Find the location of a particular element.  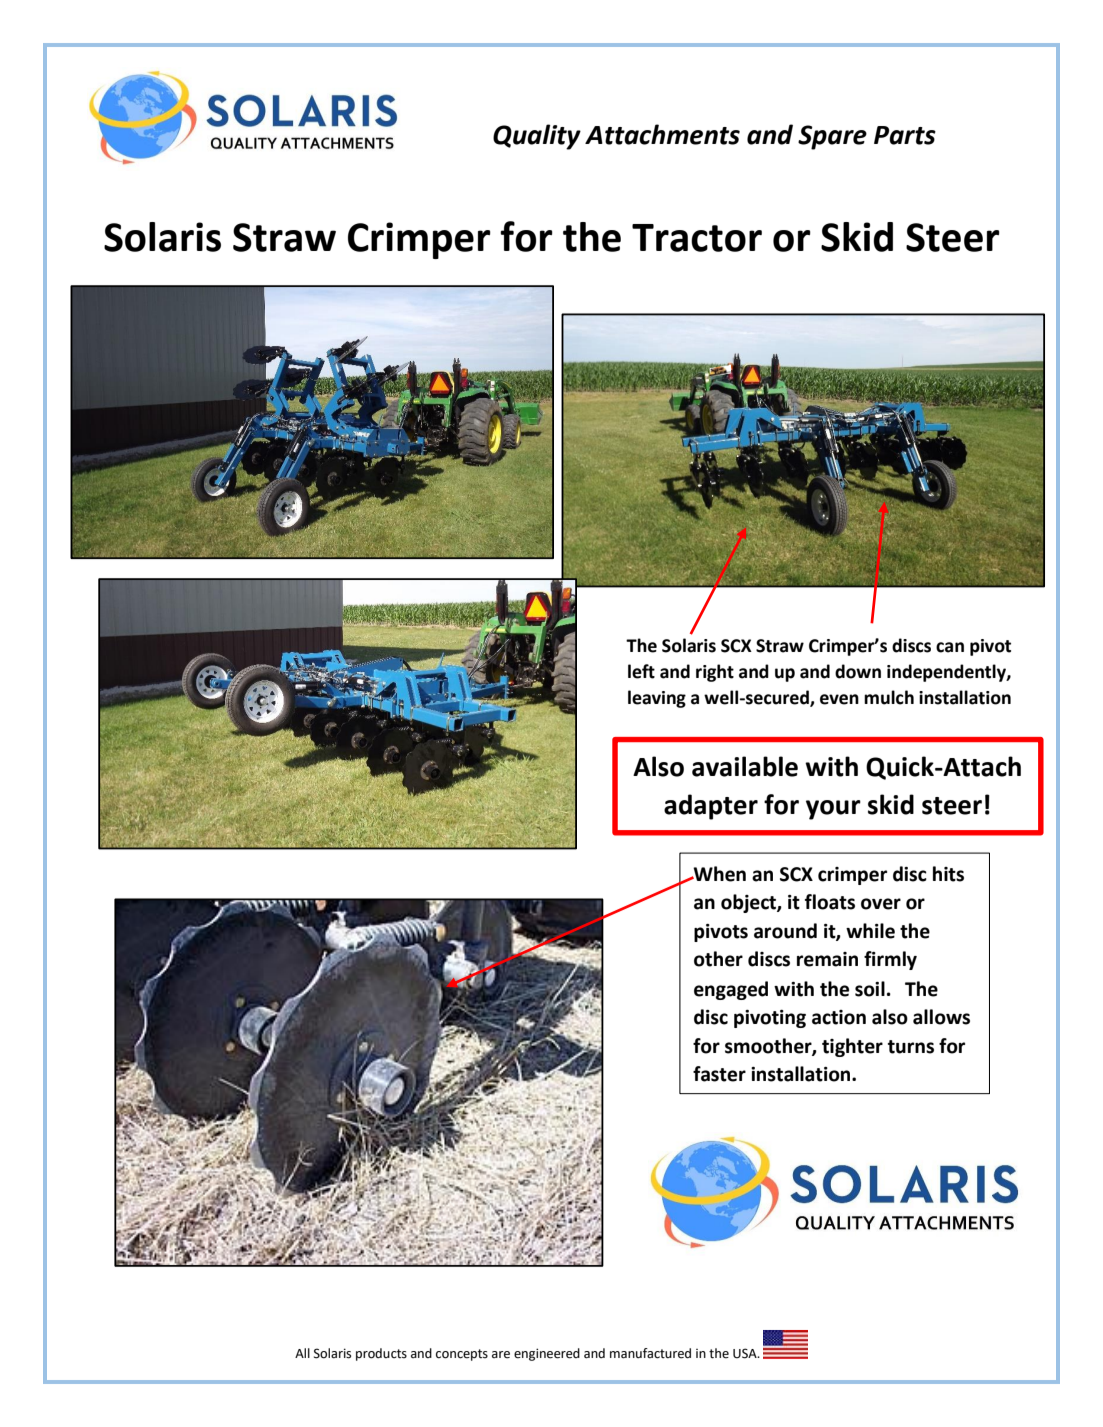

left is located at coordinates (641, 671).
